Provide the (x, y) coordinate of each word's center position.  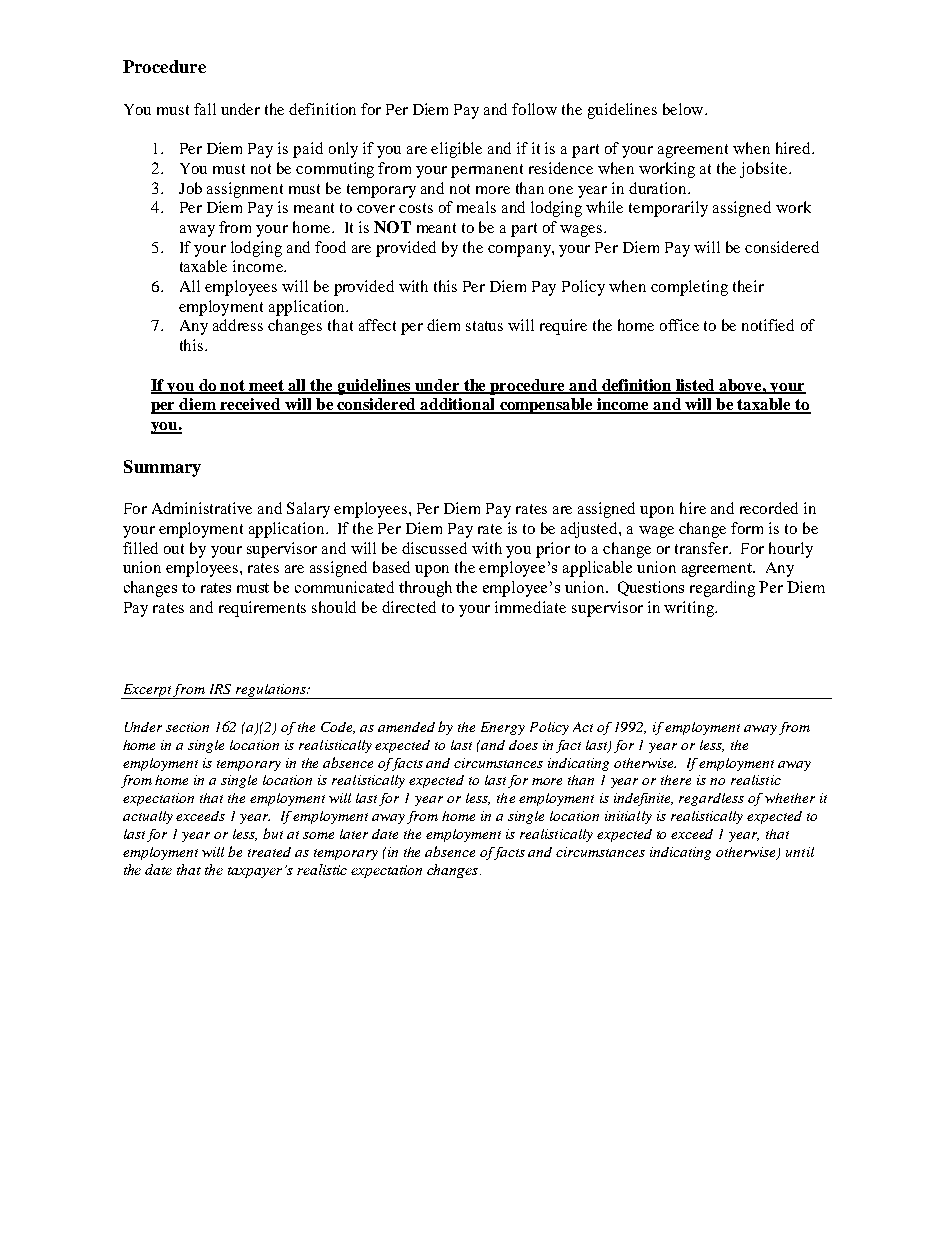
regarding (722, 589)
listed (696, 386)
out (174, 549)
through (425, 589)
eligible (456, 150)
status (484, 326)
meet (267, 386)
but (273, 833)
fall (205, 109)
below (684, 109)
